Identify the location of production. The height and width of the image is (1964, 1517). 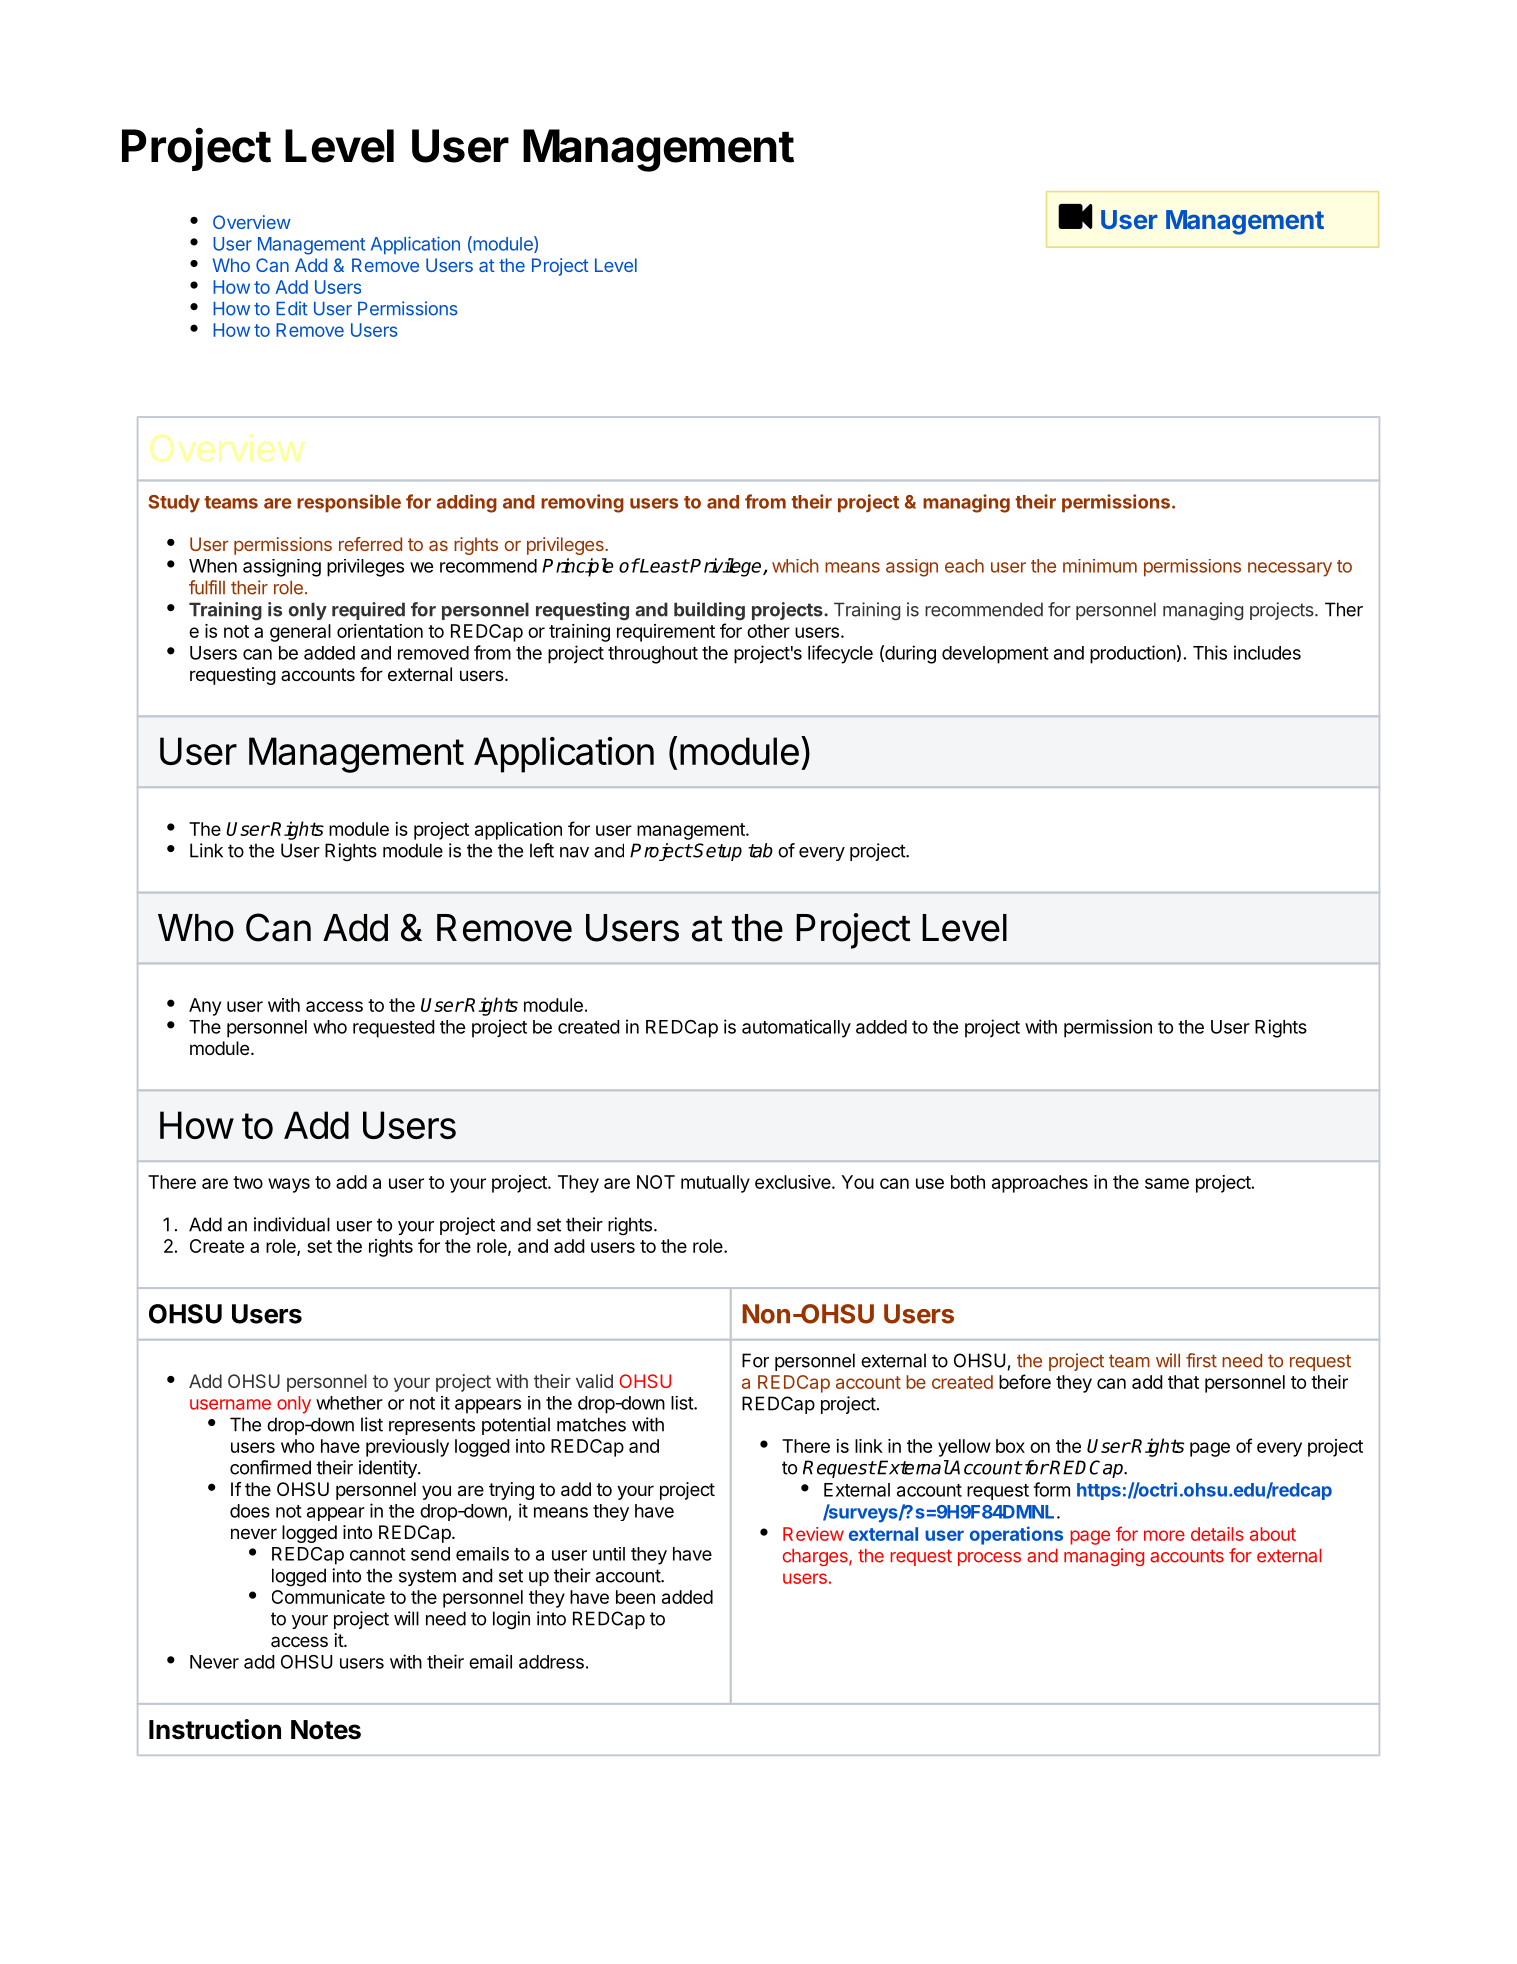
(1133, 654).
